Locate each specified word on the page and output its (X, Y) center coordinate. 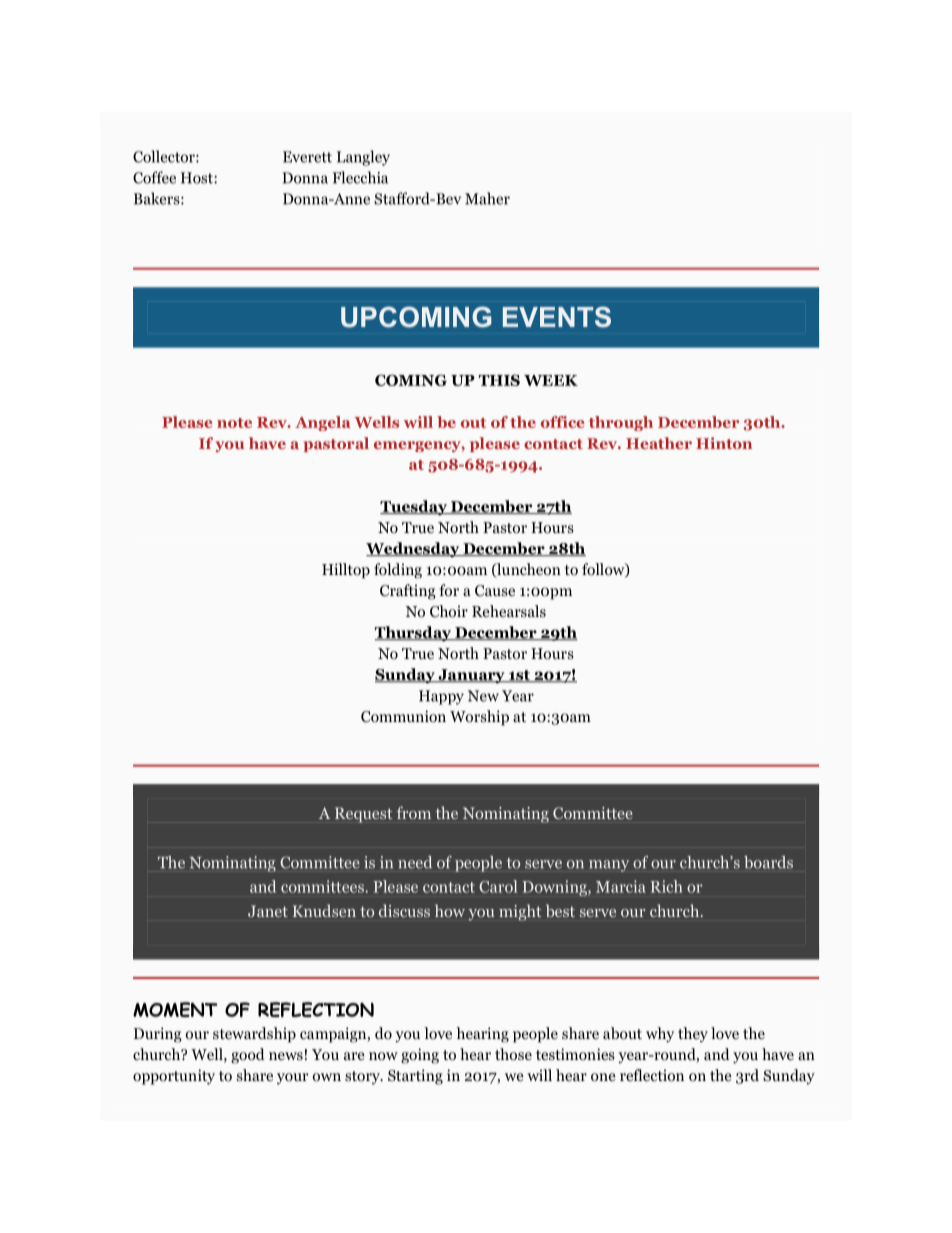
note (234, 423)
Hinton (724, 443)
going (420, 1056)
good (248, 1056)
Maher (487, 198)
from (414, 812)
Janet (268, 911)
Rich (666, 886)
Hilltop (346, 571)
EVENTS (557, 317)
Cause (495, 591)
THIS (499, 380)
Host (198, 178)
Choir (449, 611)
